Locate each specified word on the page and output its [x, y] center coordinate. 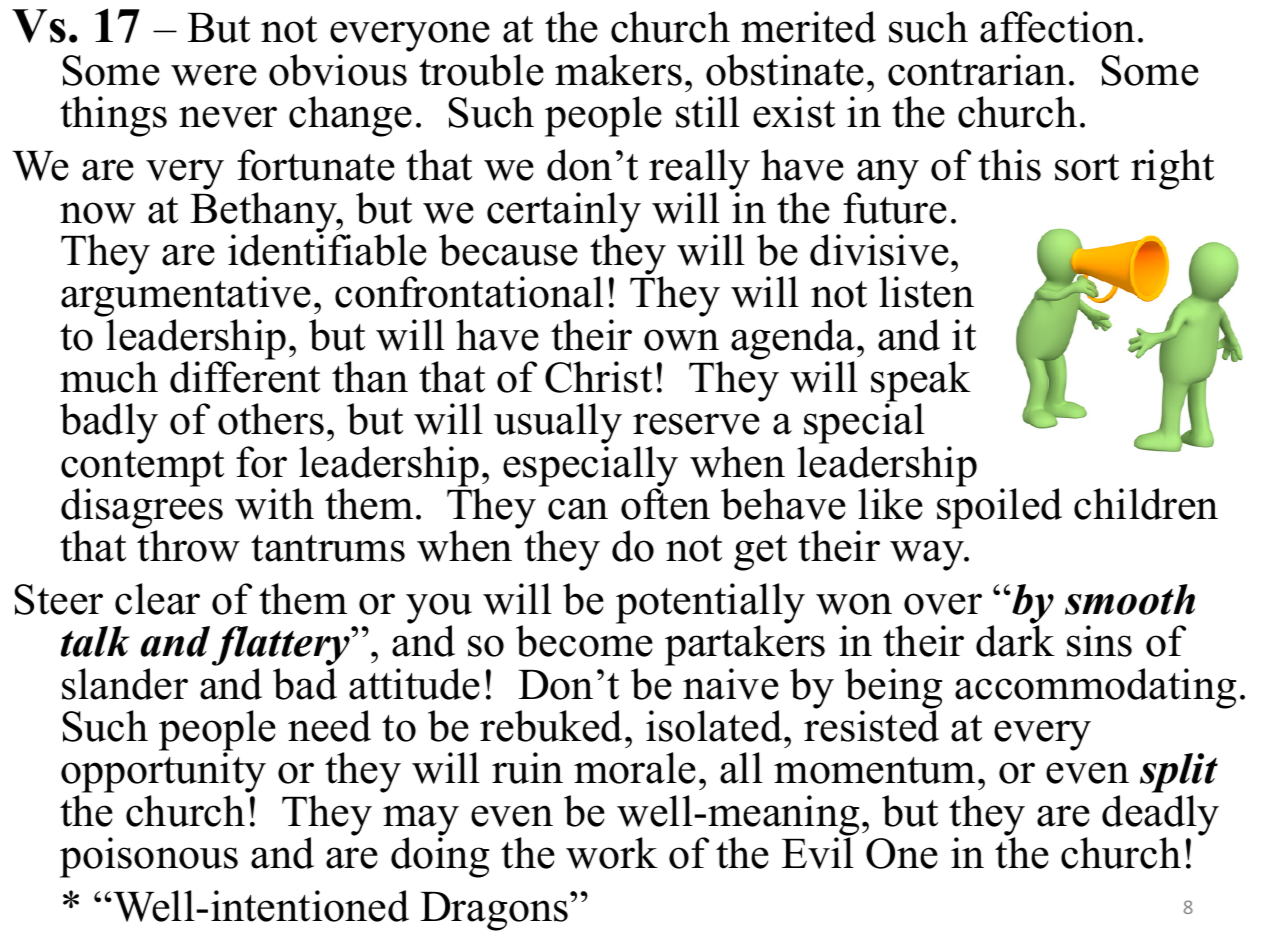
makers [618, 70]
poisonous [149, 857]
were [214, 75]
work [612, 853]
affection [1057, 27]
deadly [1160, 816]
